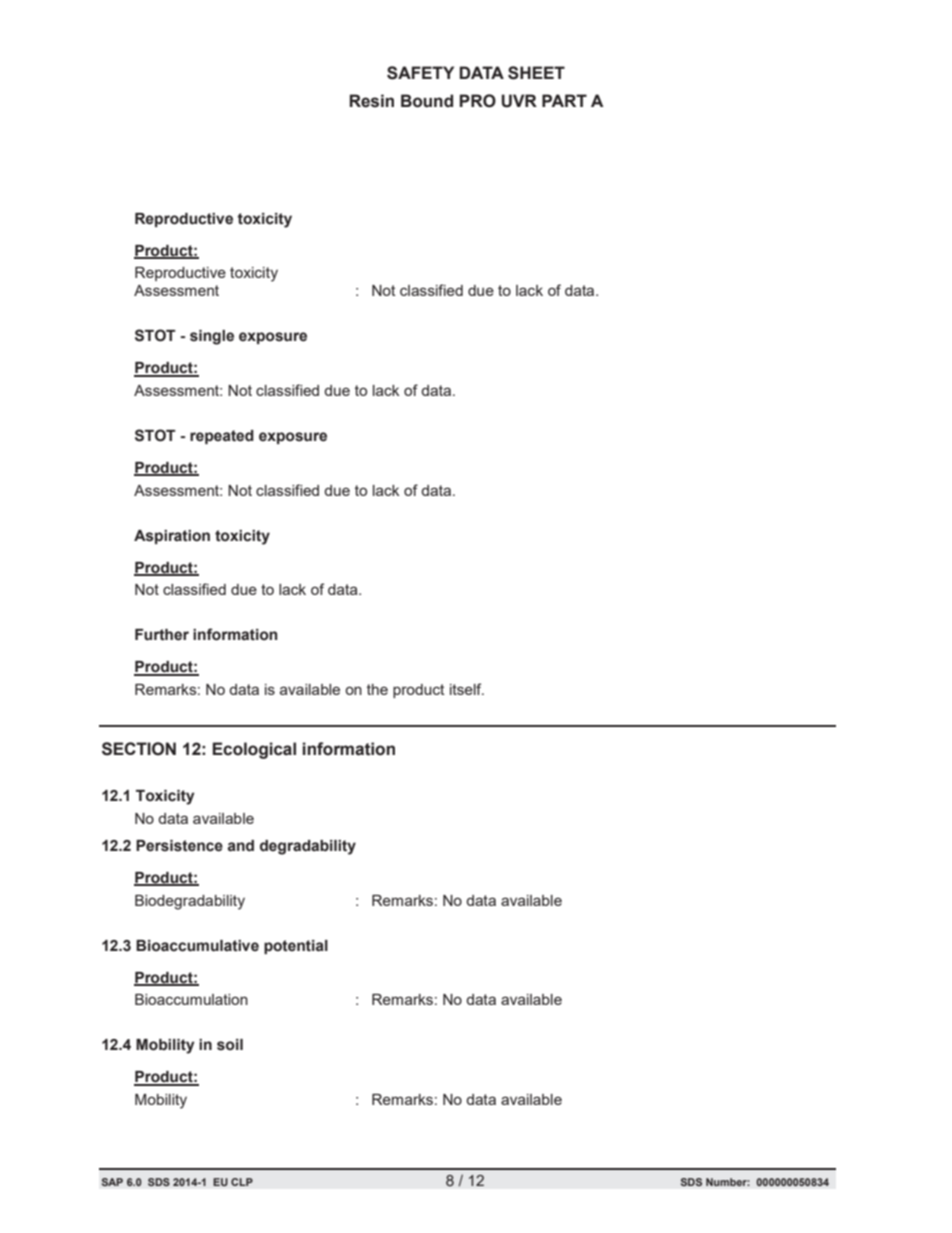 Image resolution: width=952 pixels, height=1233 pixels. What do you see at coordinates (112, 1182) in the screenshot?
I see `SAP` at bounding box center [112, 1182].
